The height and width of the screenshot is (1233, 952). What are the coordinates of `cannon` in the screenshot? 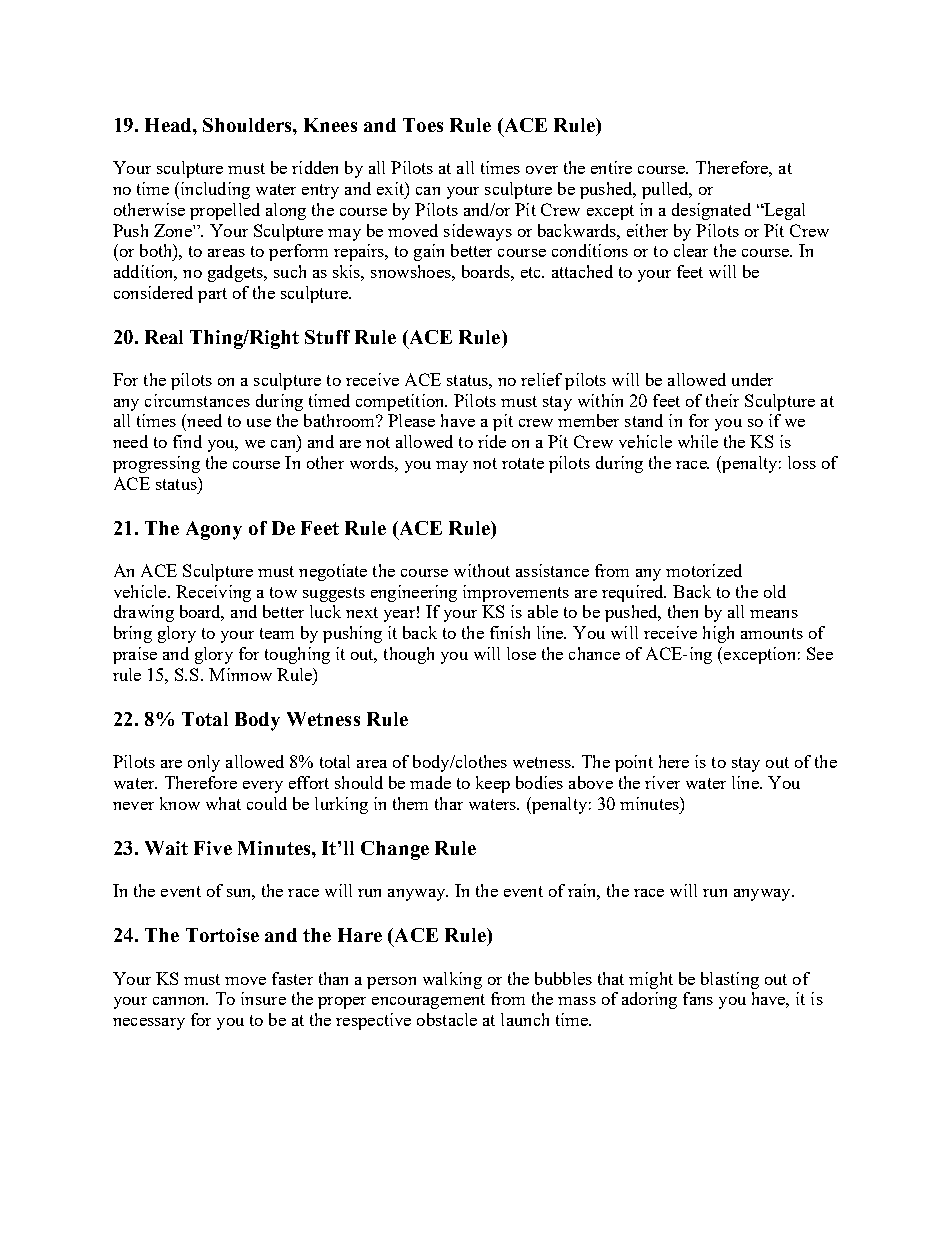 It's located at (180, 1001).
